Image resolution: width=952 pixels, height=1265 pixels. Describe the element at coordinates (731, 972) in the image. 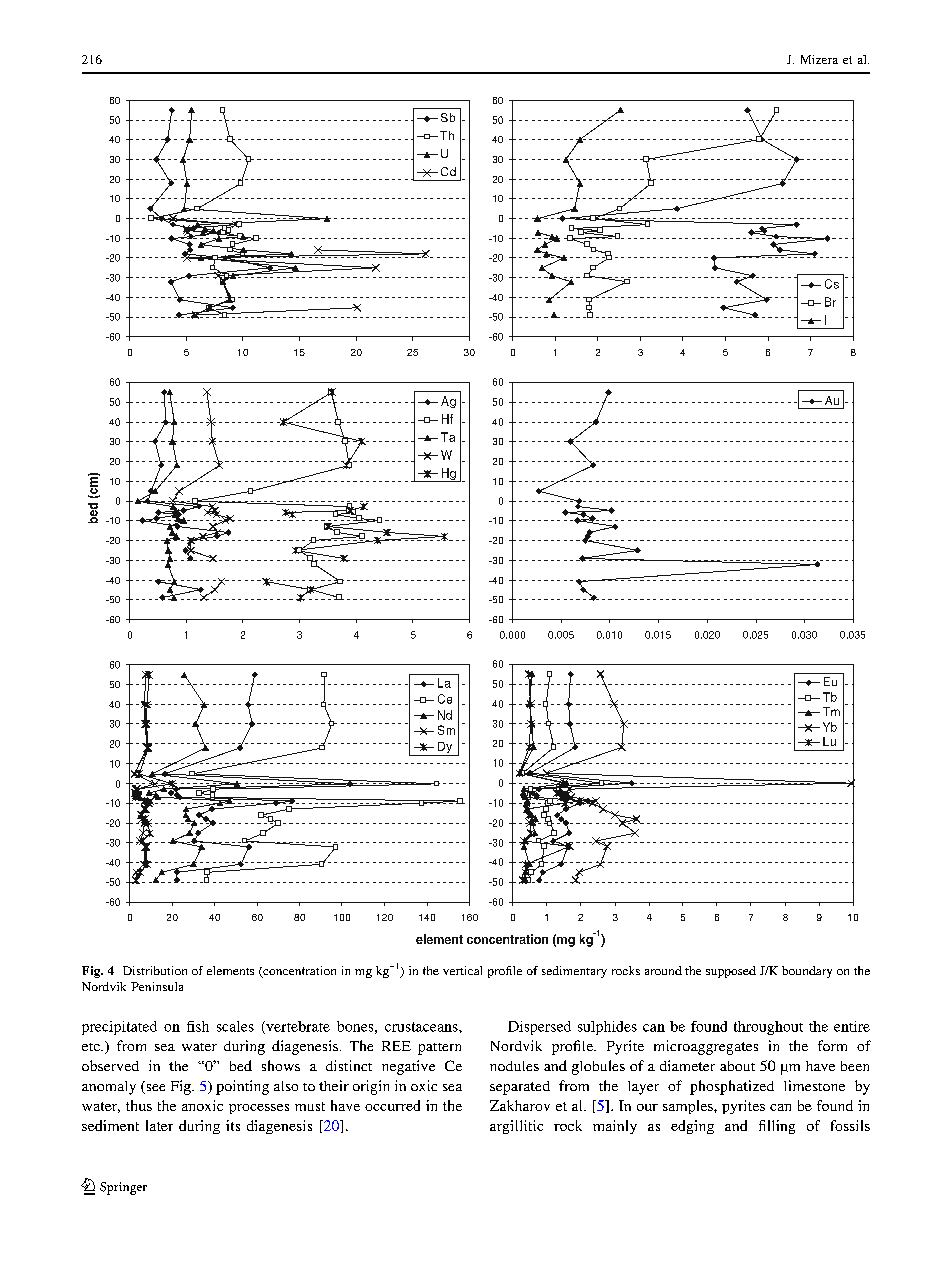

I see `supposed` at that location.
